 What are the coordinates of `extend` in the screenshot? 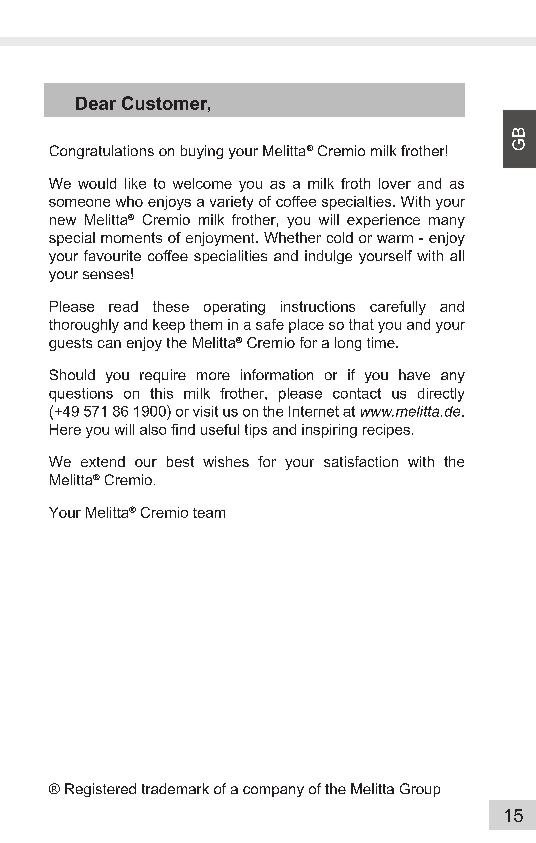 It's located at (103, 461).
